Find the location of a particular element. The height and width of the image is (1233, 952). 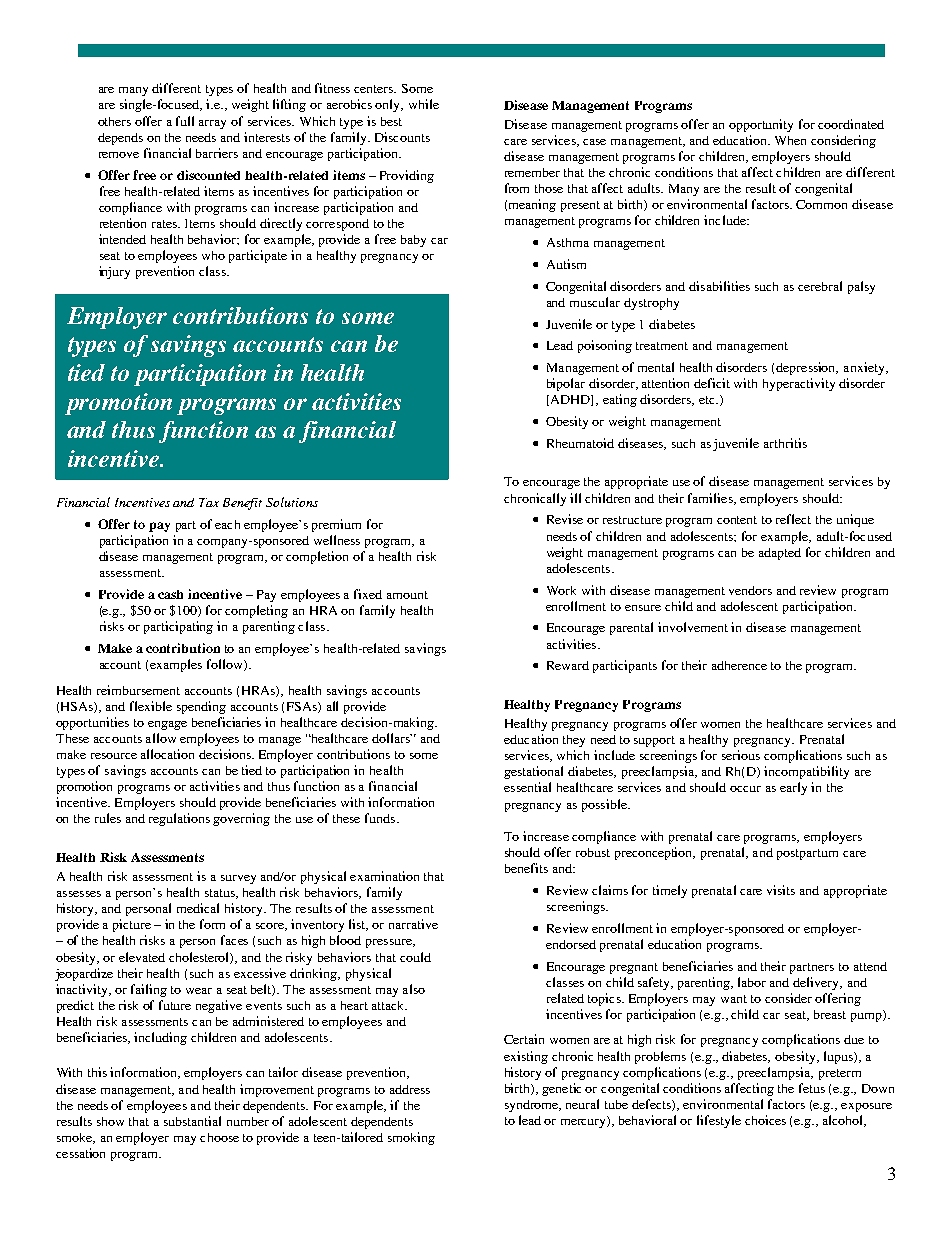

while is located at coordinates (424, 104).
